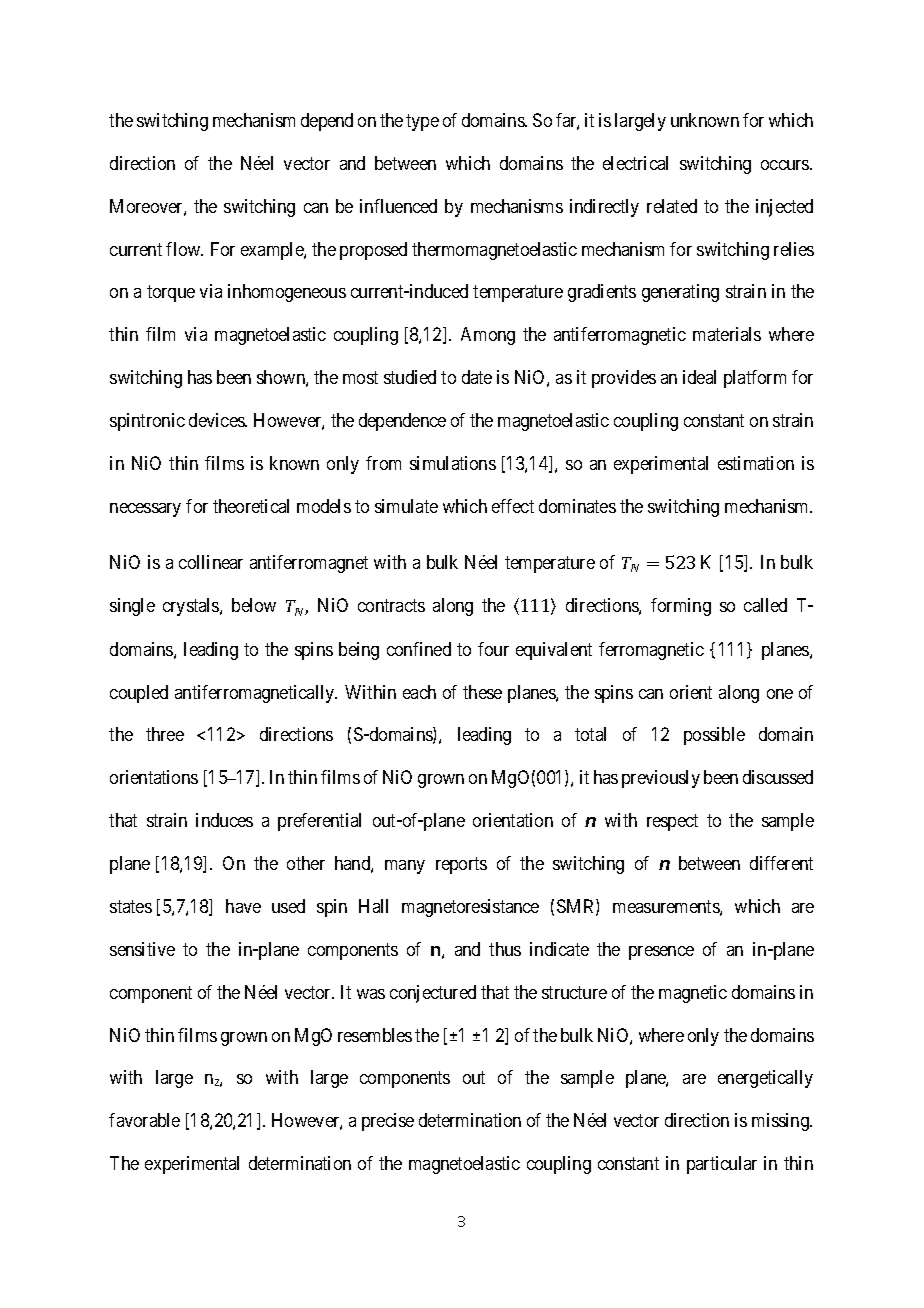 The height and width of the page is (1308, 924). What do you see at coordinates (493, 649) in the page?
I see `four` at bounding box center [493, 649].
